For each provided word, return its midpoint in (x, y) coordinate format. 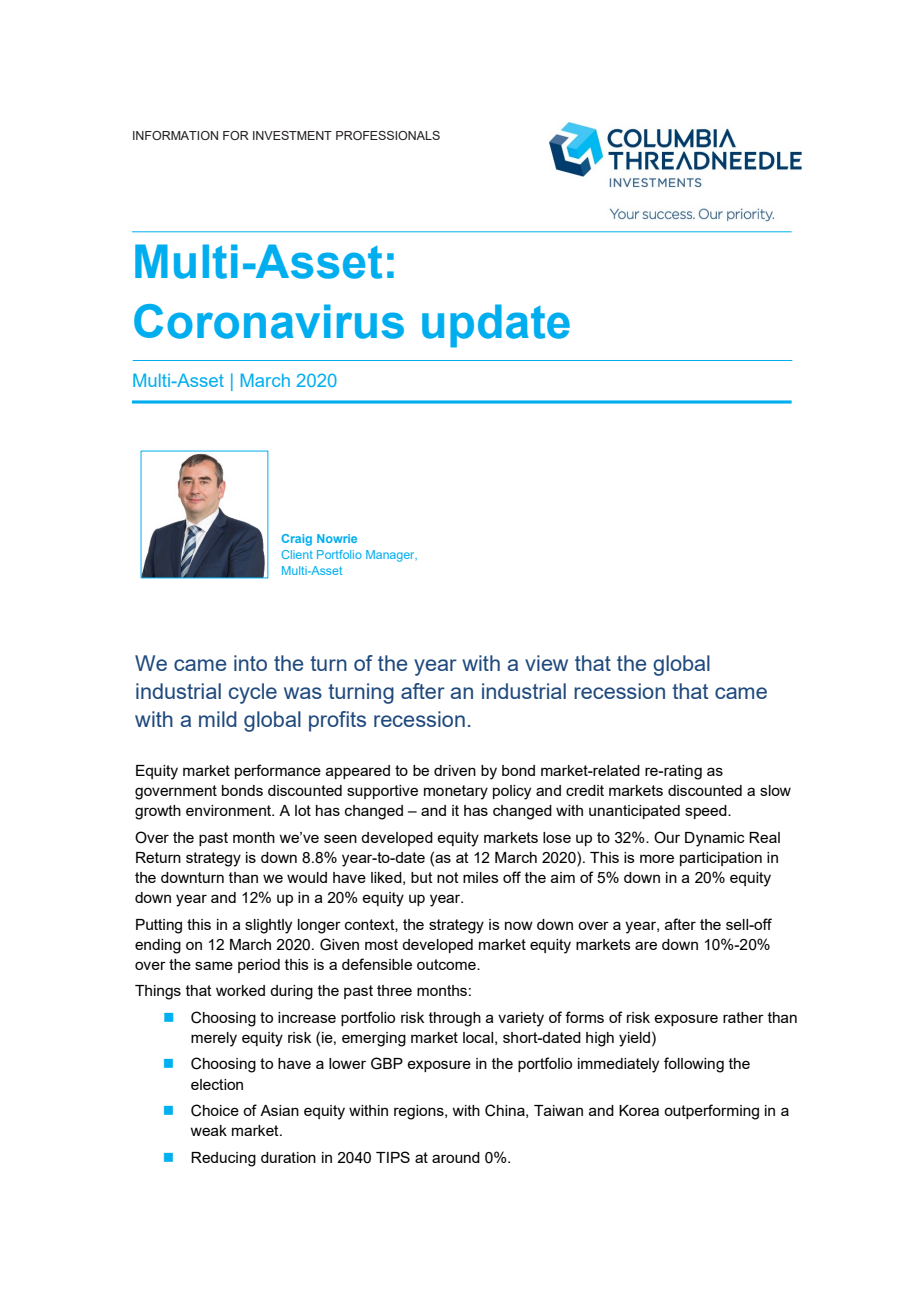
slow (775, 790)
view (546, 663)
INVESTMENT (292, 135)
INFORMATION (175, 135)
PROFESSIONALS (388, 135)
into (250, 663)
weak (208, 1130)
